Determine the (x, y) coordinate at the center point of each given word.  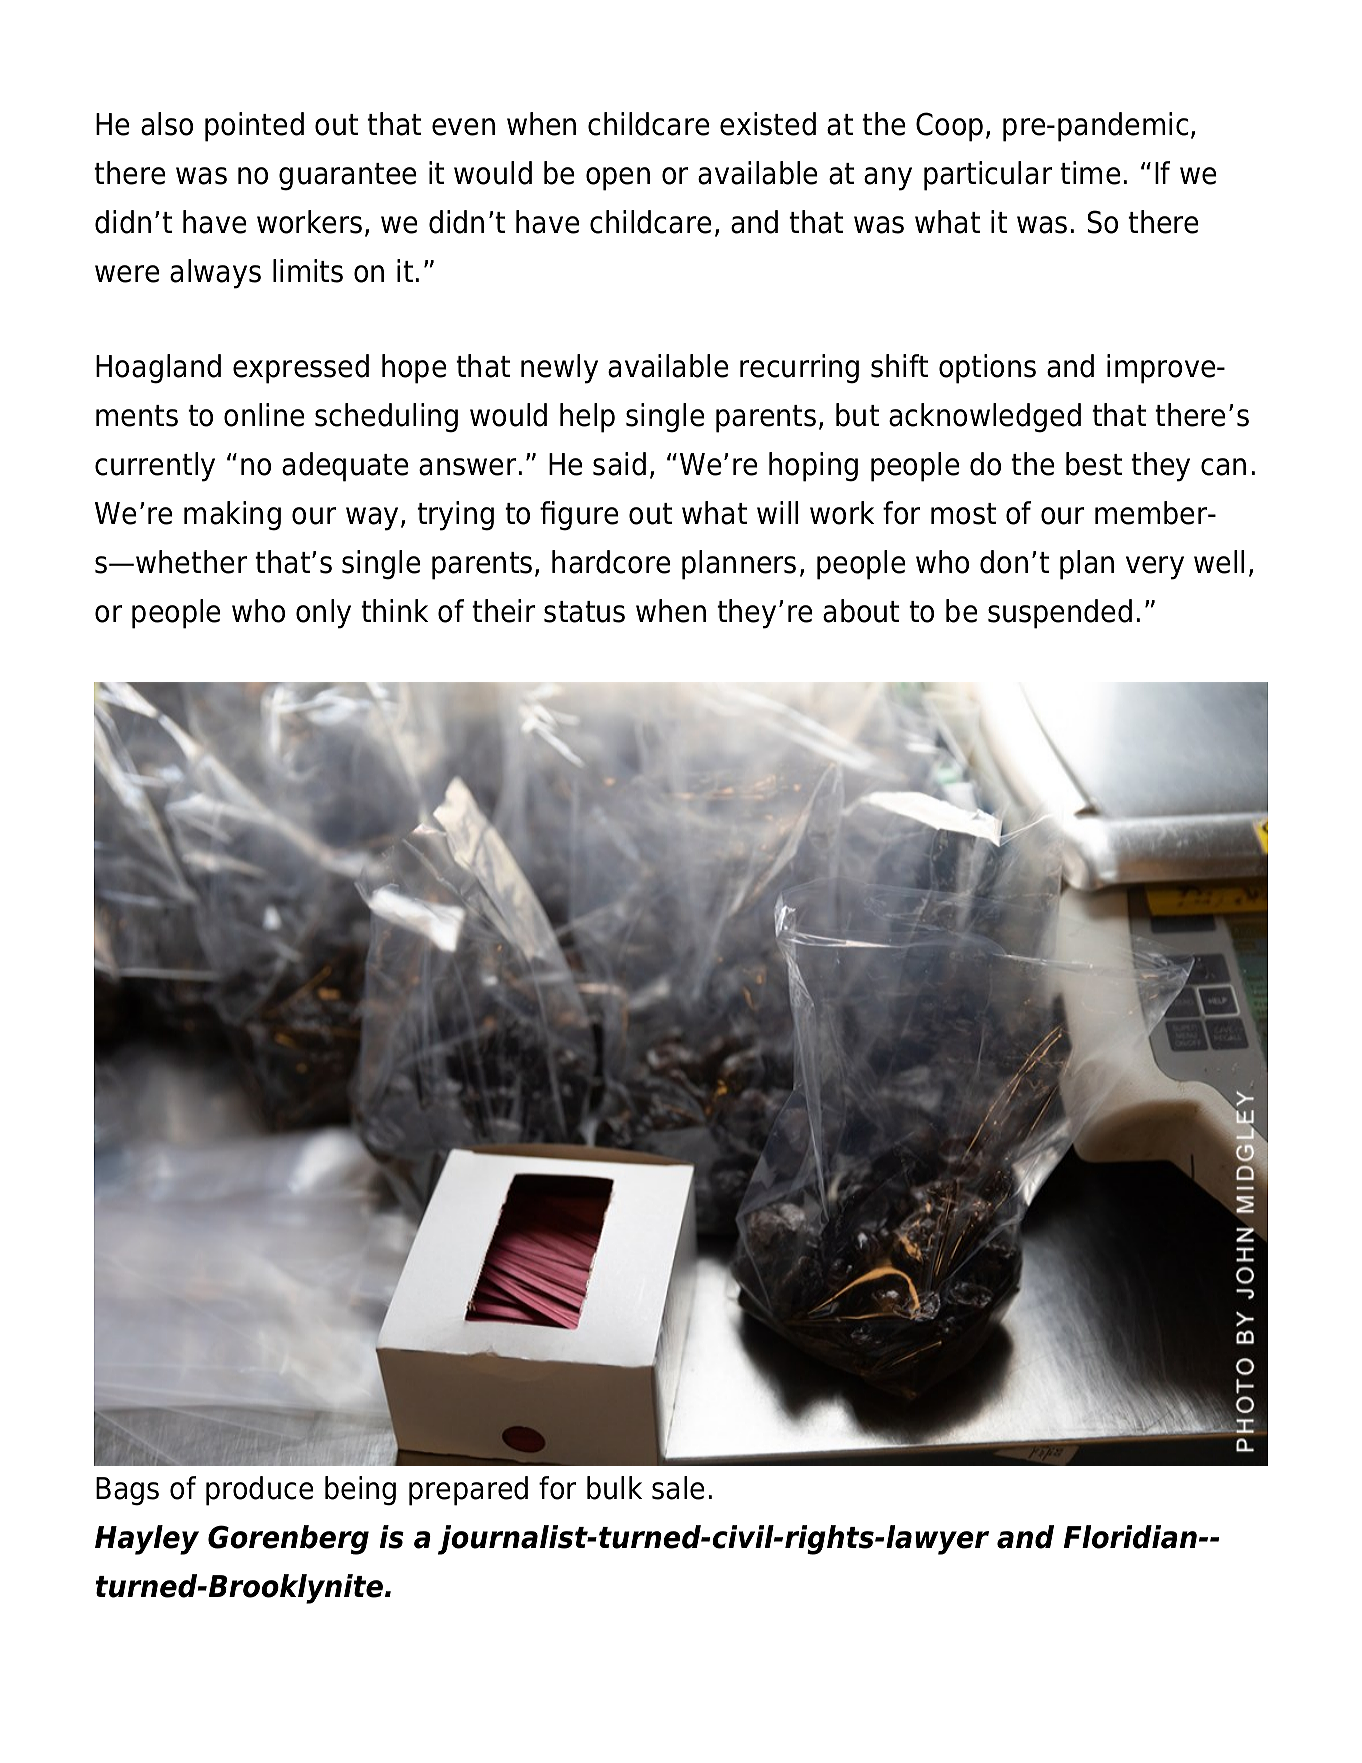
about (861, 611)
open (618, 179)
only (323, 614)
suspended (1060, 614)
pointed (254, 127)
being (360, 1491)
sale (678, 1488)
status (584, 612)
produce (259, 1491)
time (1090, 173)
